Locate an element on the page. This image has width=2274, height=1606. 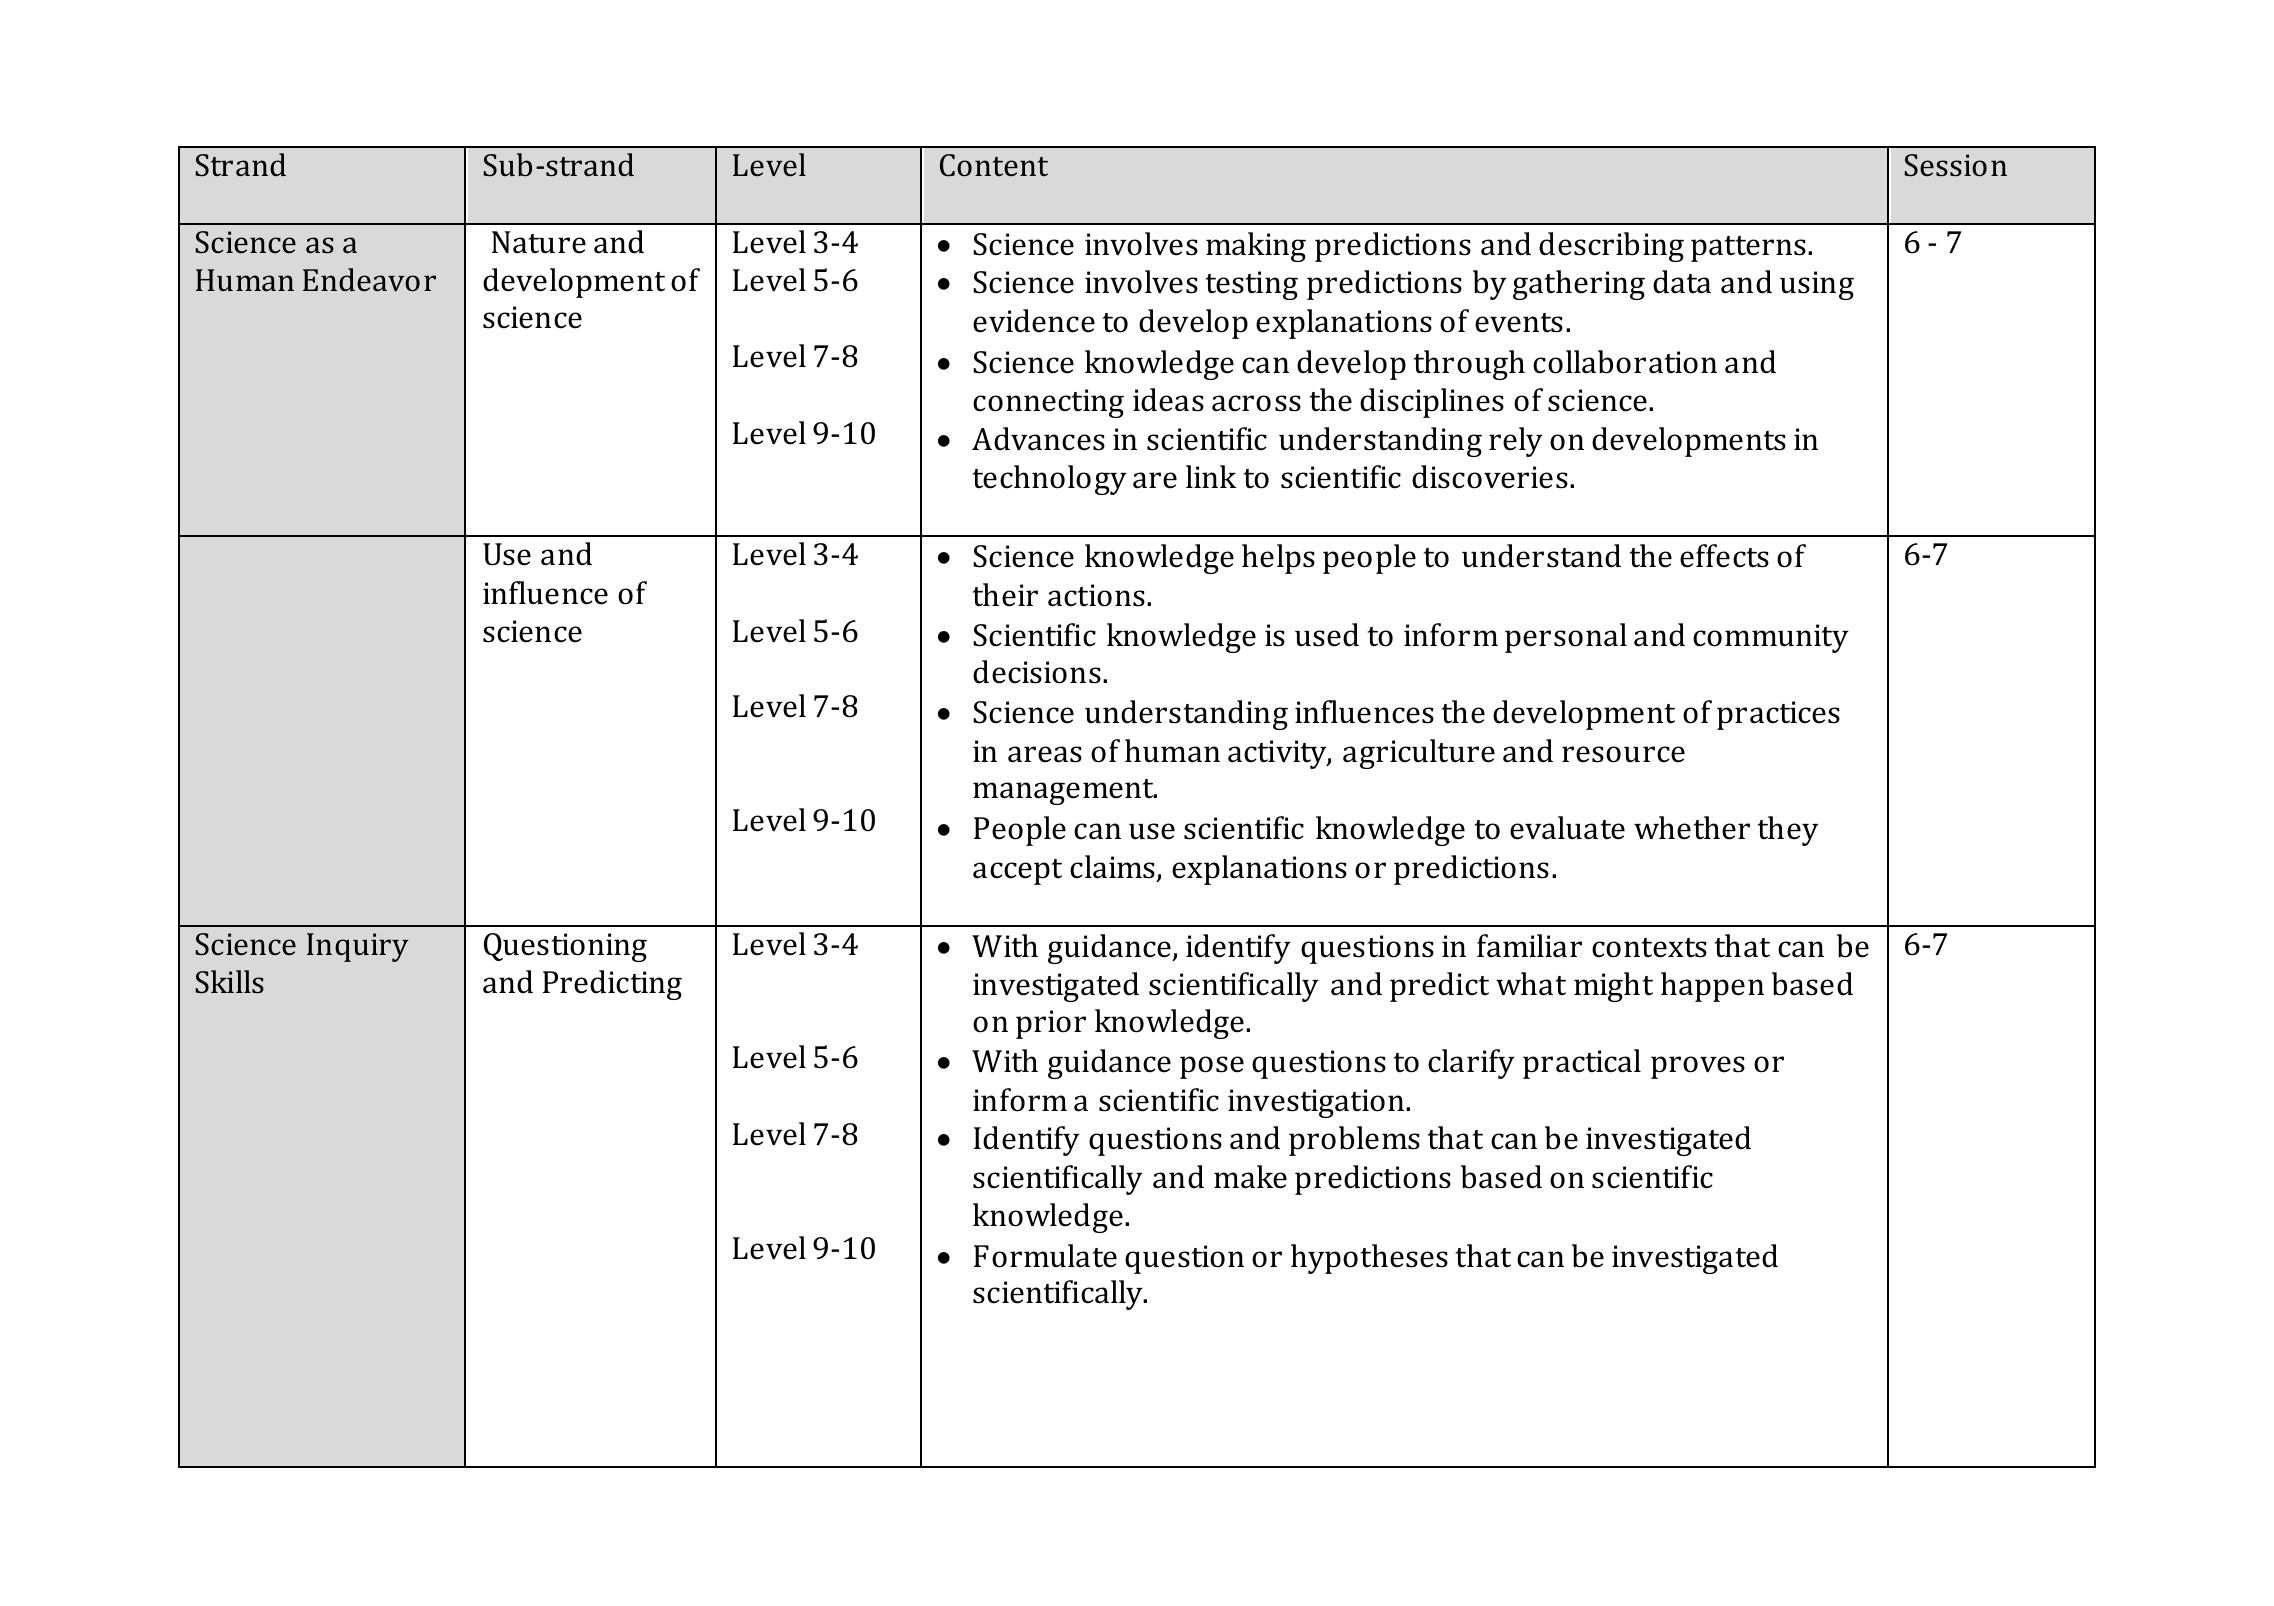
Content is located at coordinates (994, 165).
